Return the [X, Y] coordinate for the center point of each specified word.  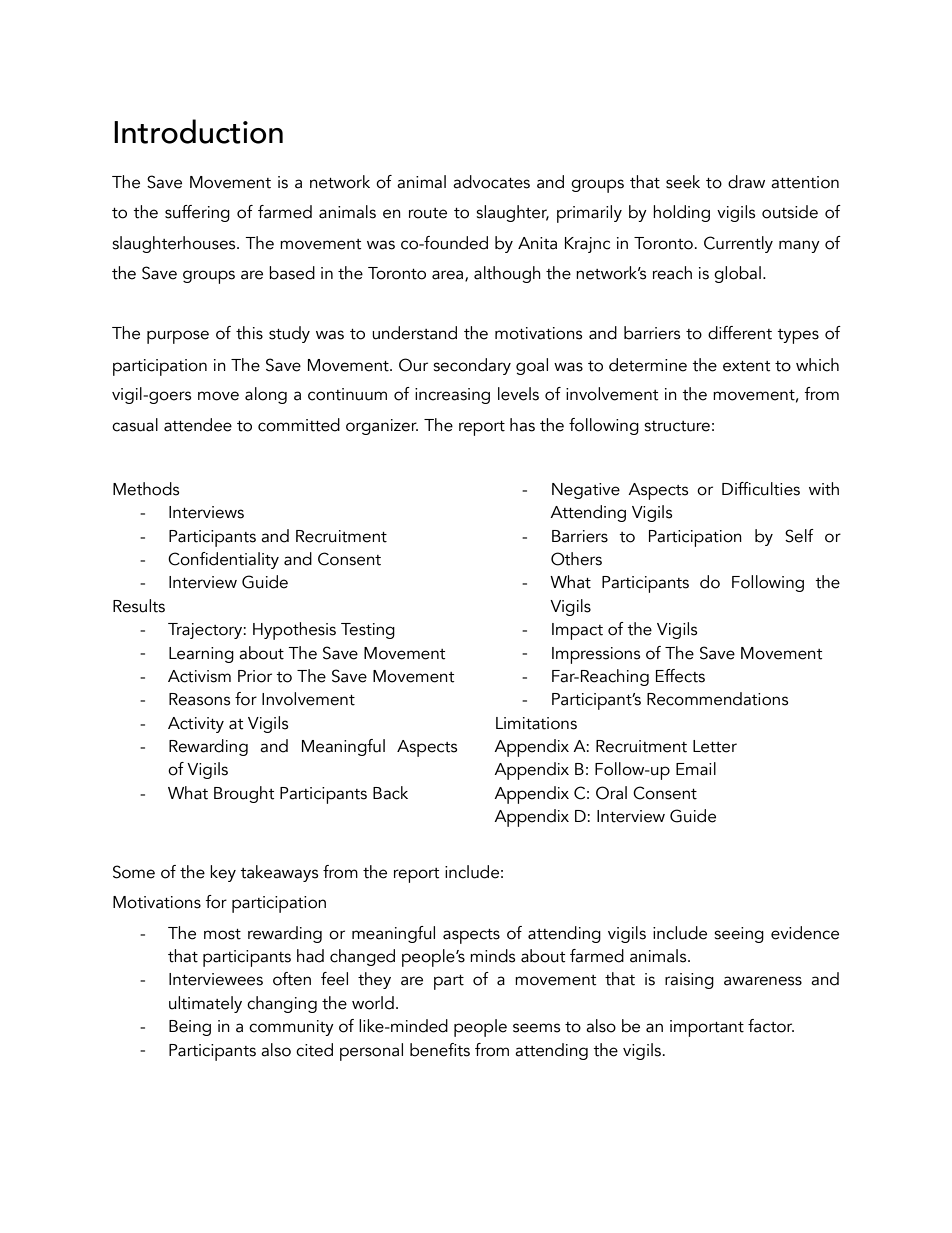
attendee [198, 425]
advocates [491, 182]
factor [771, 1026]
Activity [196, 725]
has [522, 425]
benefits [440, 1050]
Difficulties [761, 489]
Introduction [198, 131]
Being [190, 1028]
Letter [715, 746]
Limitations [536, 723]
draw [746, 182]
